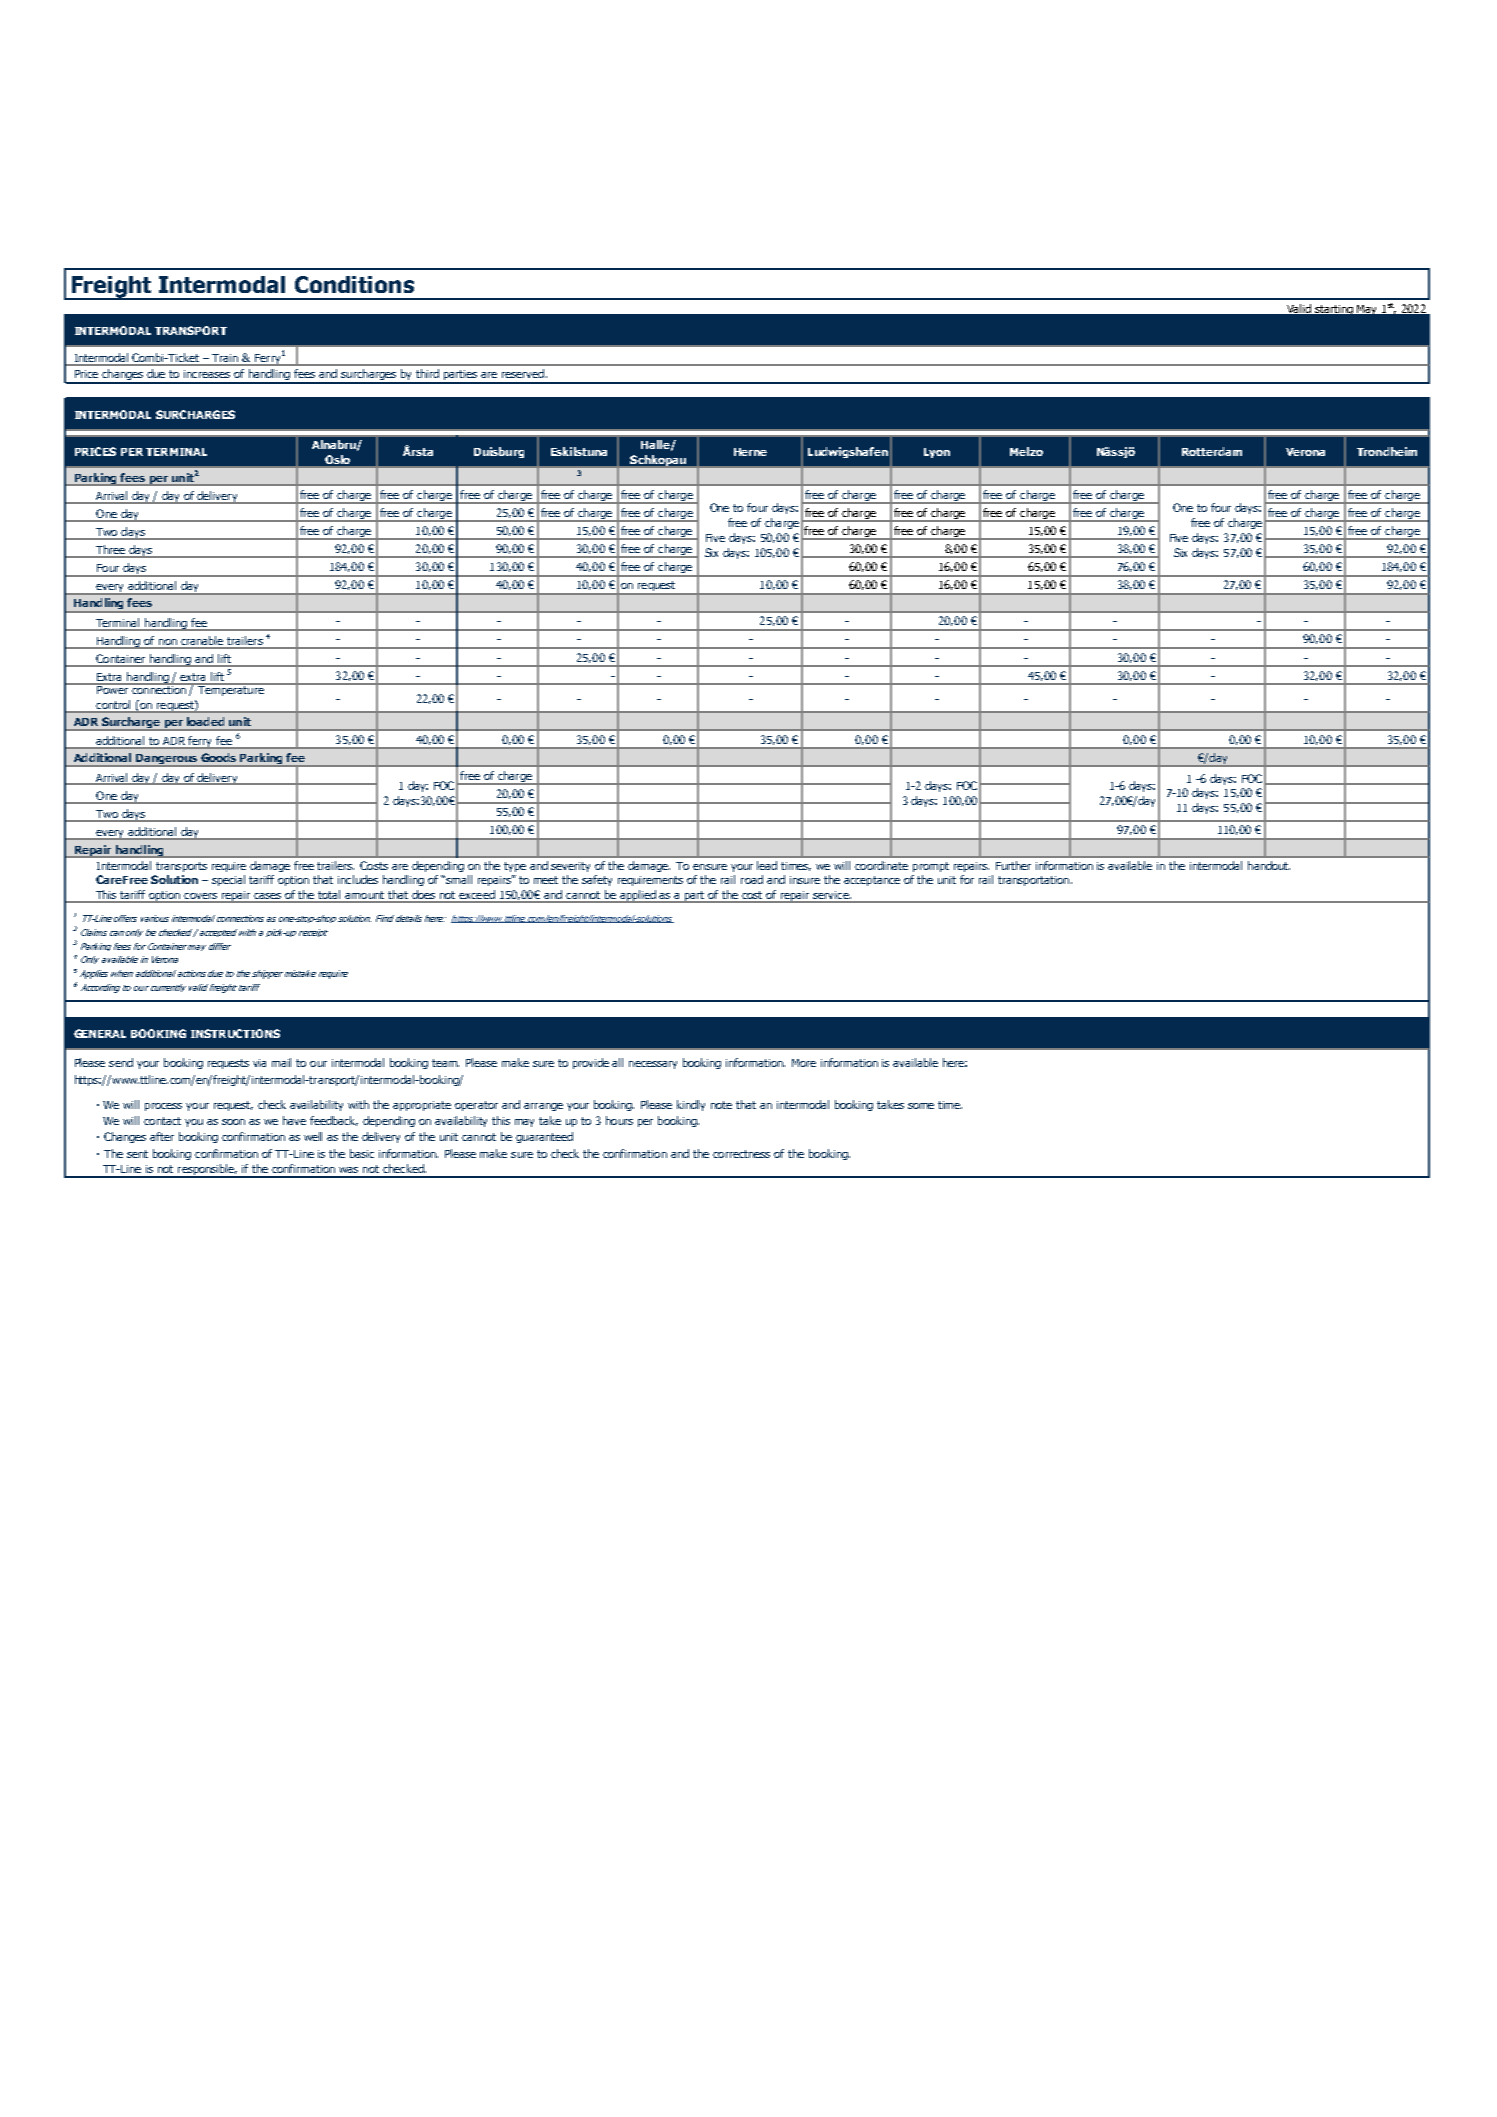 This screenshot has width=1497, height=2117. I want to click on soon, so click(233, 1122).
